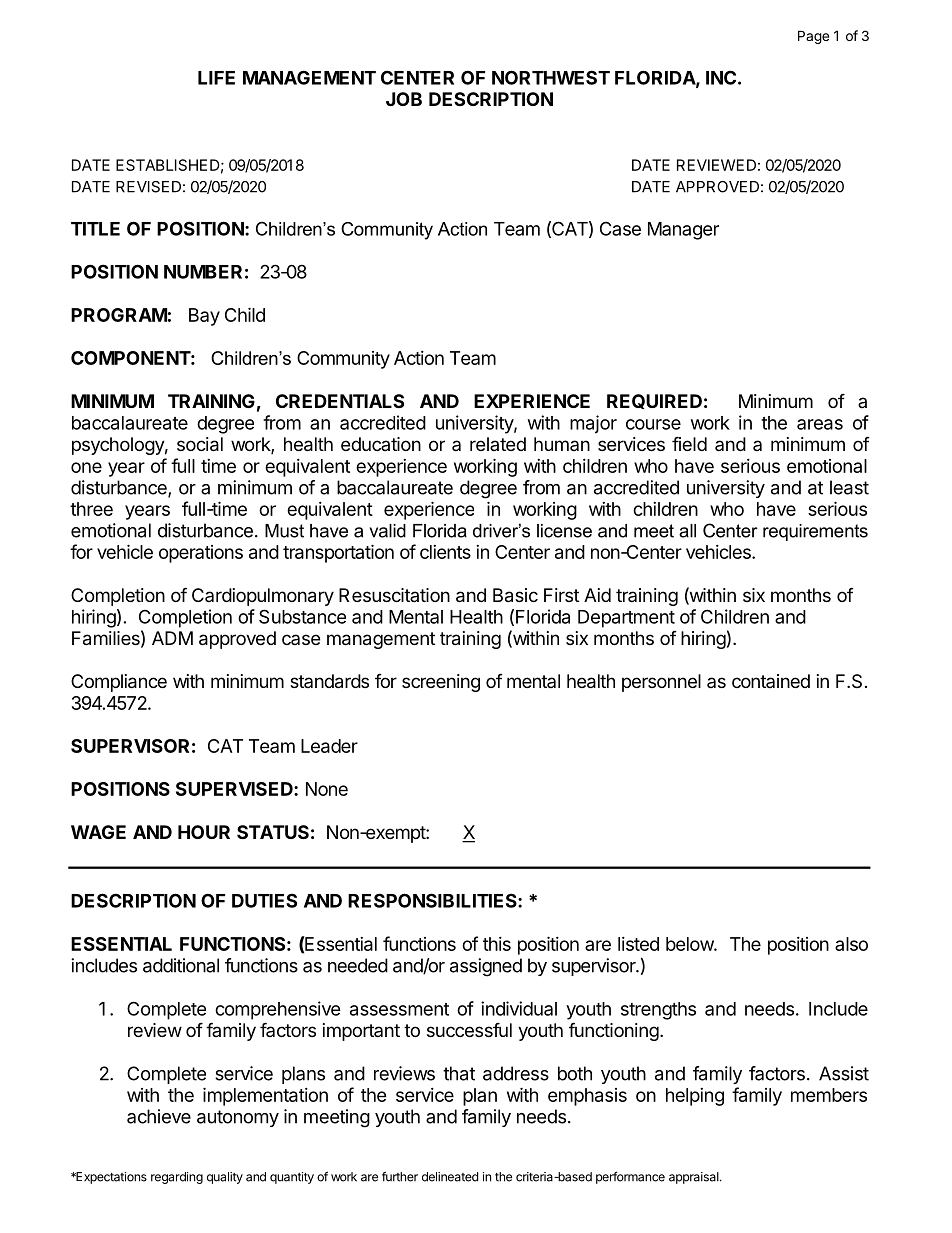 Image resolution: width=952 pixels, height=1233 pixels. Describe the element at coordinates (200, 444) in the image. I see `social` at that location.
